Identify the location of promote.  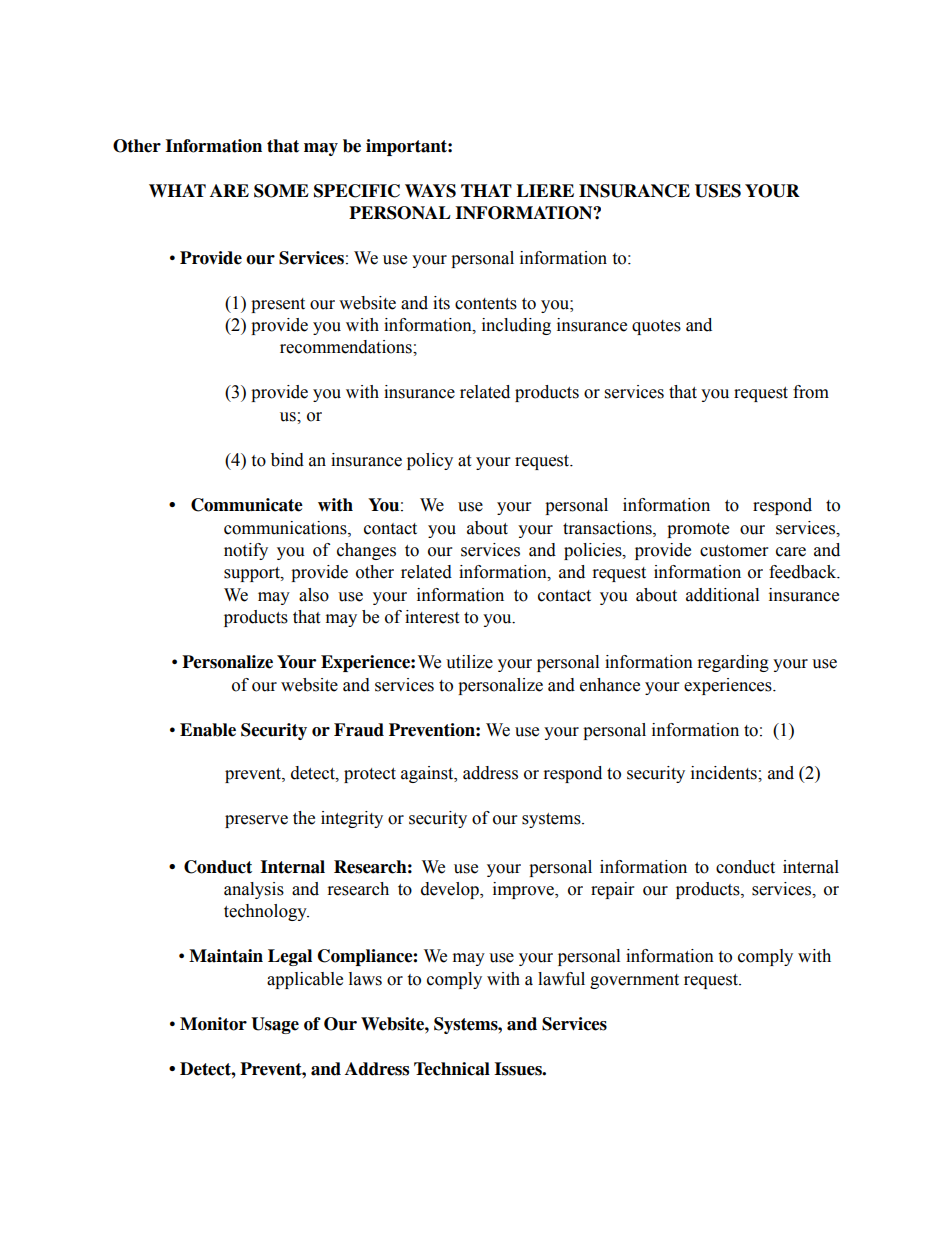
(698, 530).
